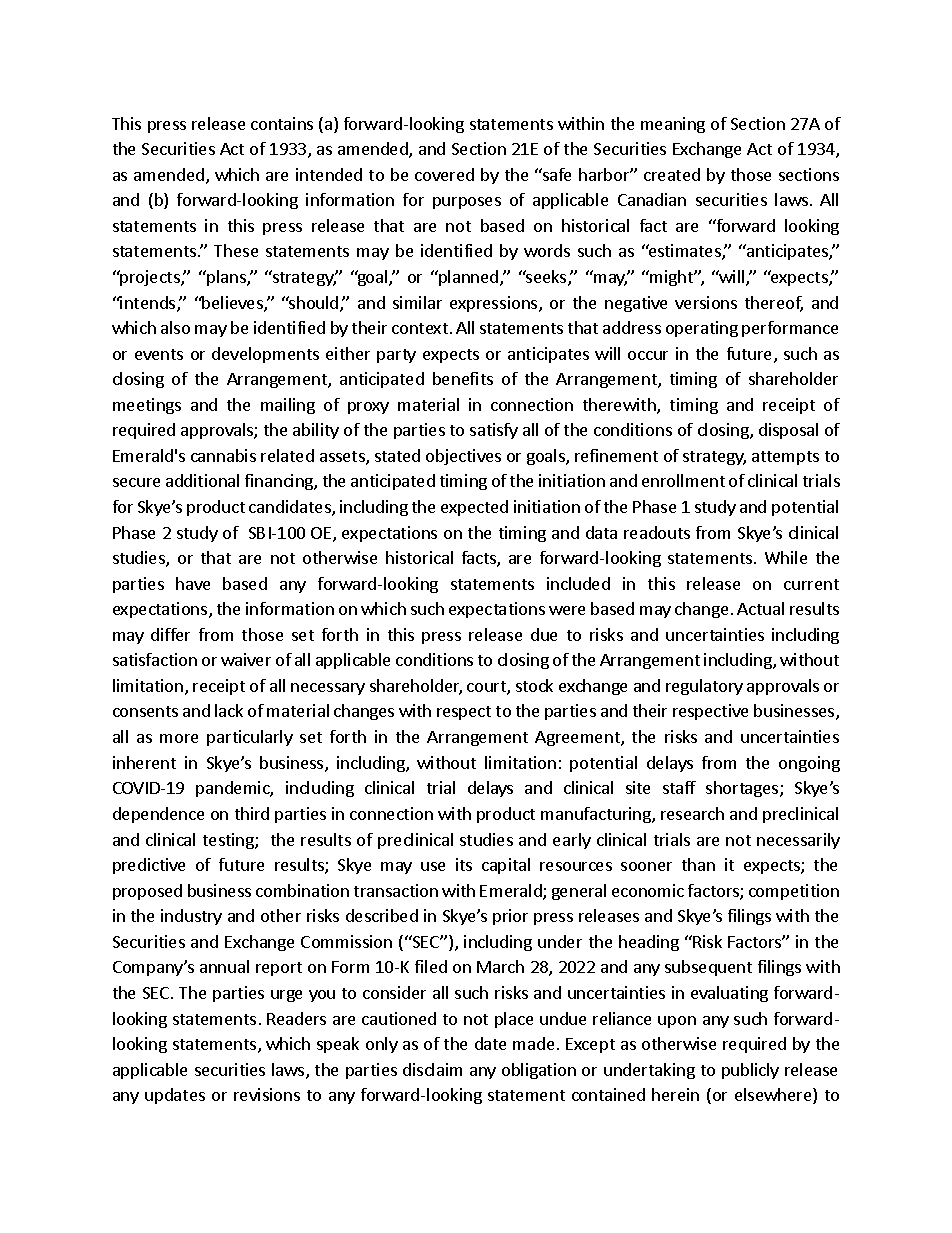 The width and height of the document is (952, 1233). Describe the element at coordinates (750, 1071) in the document. I see `publicly` at that location.
